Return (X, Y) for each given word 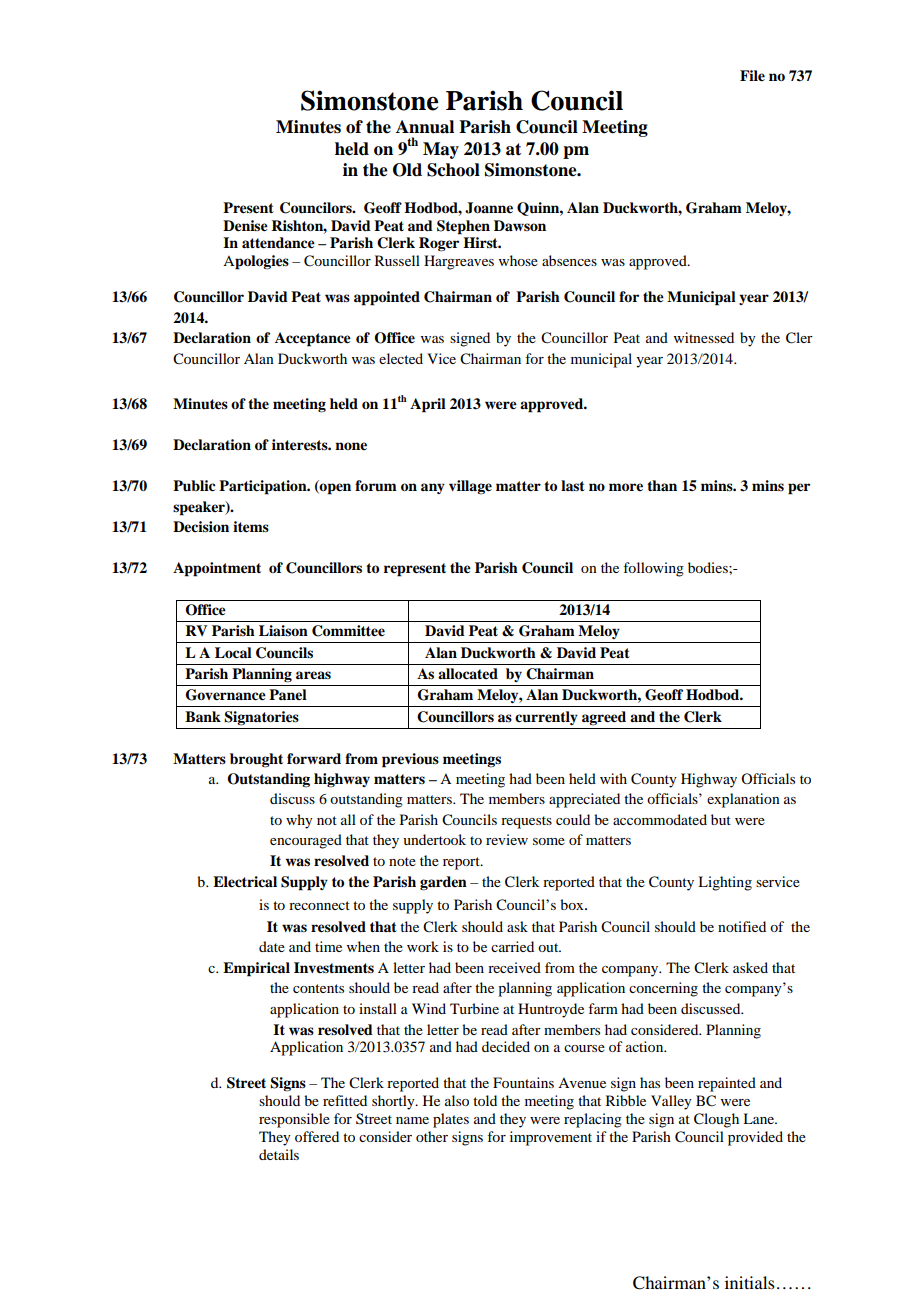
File (752, 76)
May (441, 150)
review (507, 839)
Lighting (725, 883)
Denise (245, 226)
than (662, 485)
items (251, 527)
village (470, 487)
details (279, 1154)
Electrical (245, 882)
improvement (551, 1138)
